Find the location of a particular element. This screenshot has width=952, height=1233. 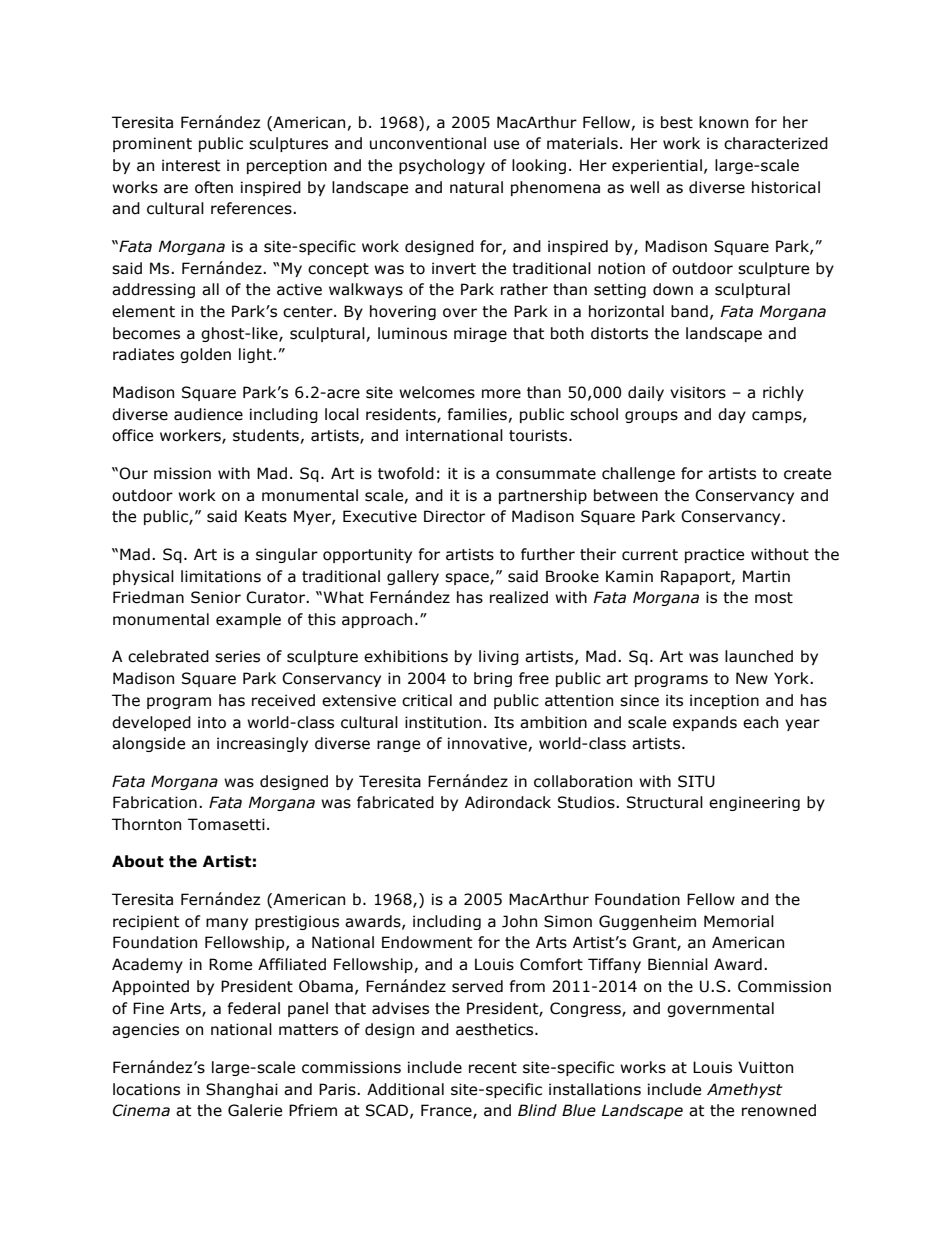

Senior is located at coordinates (216, 597).
